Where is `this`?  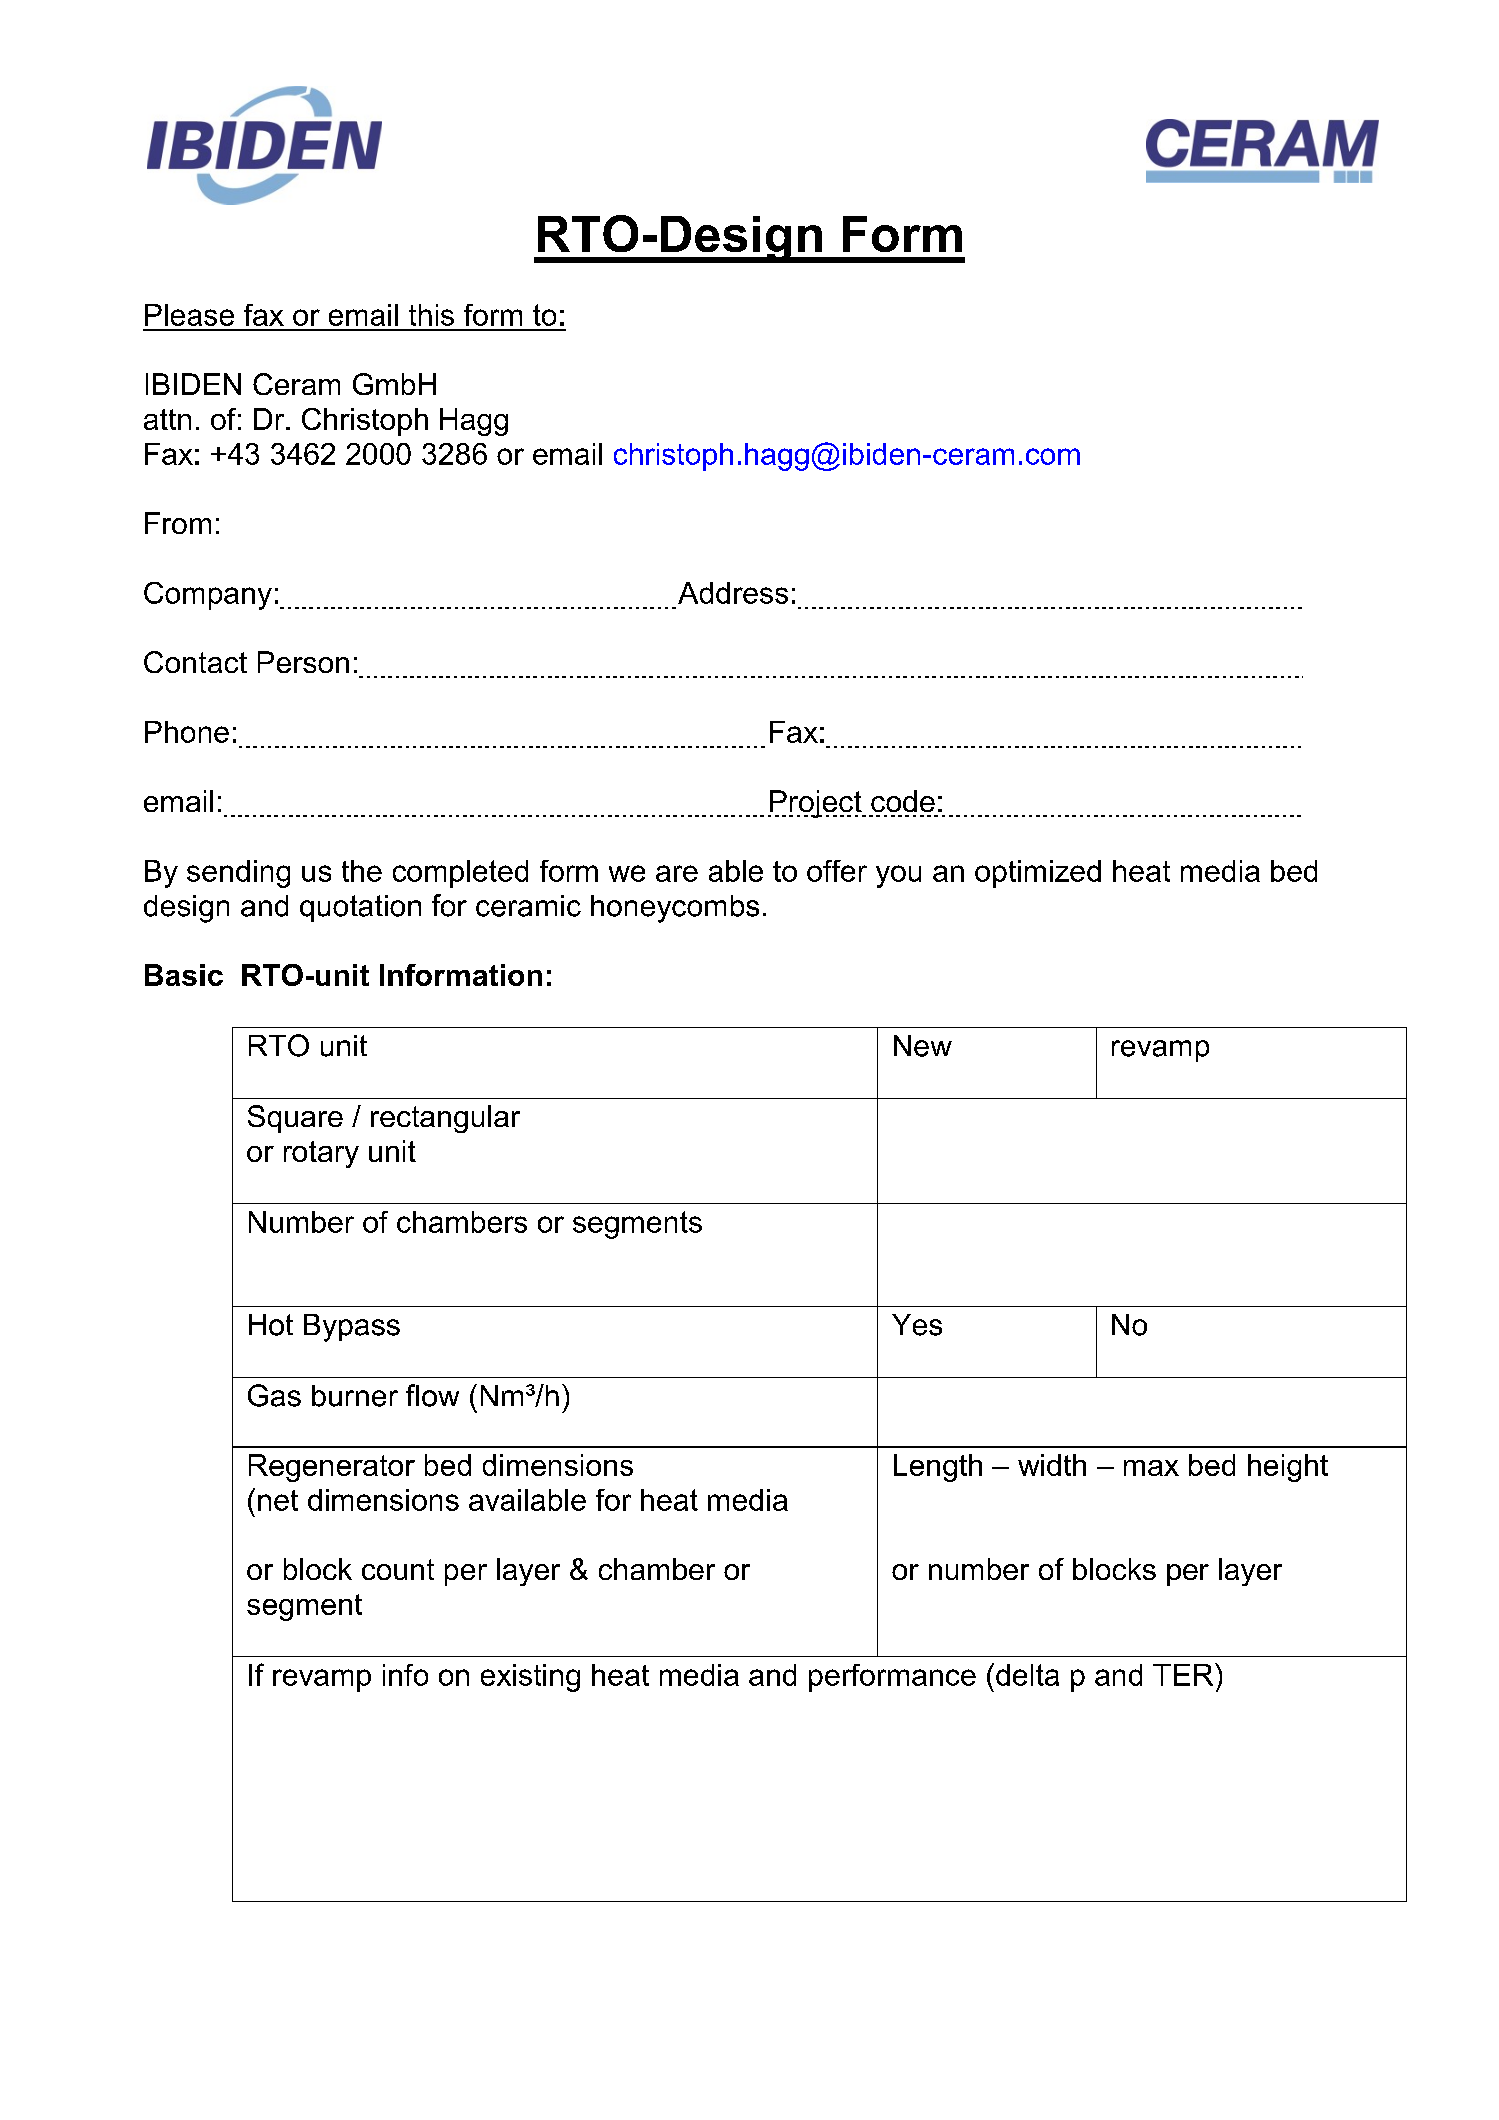 this is located at coordinates (431, 315).
